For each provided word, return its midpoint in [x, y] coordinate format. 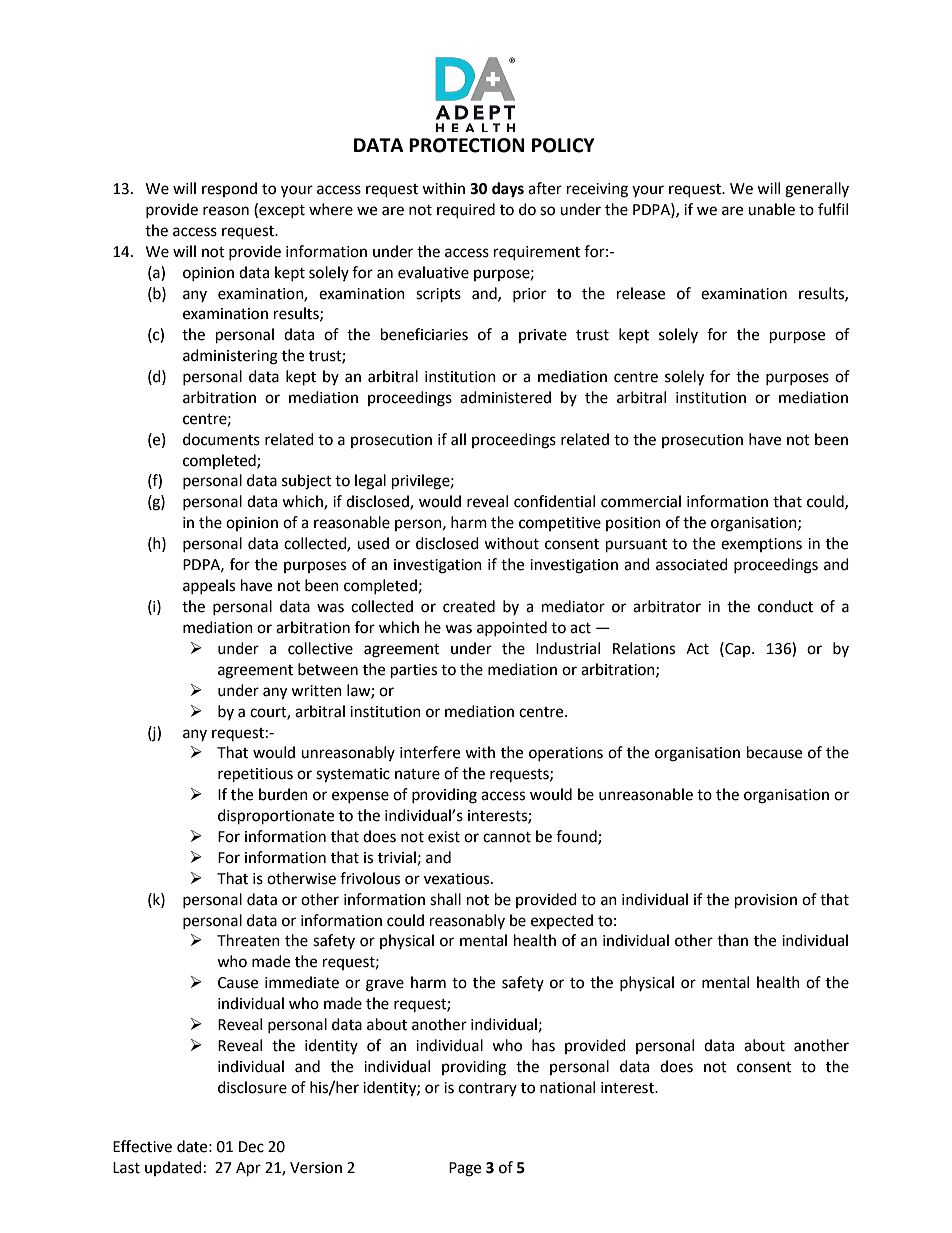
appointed [512, 628]
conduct [785, 606]
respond [229, 189]
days [508, 190]
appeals [209, 586]
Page [465, 1169]
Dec [251, 1147]
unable [771, 209]
